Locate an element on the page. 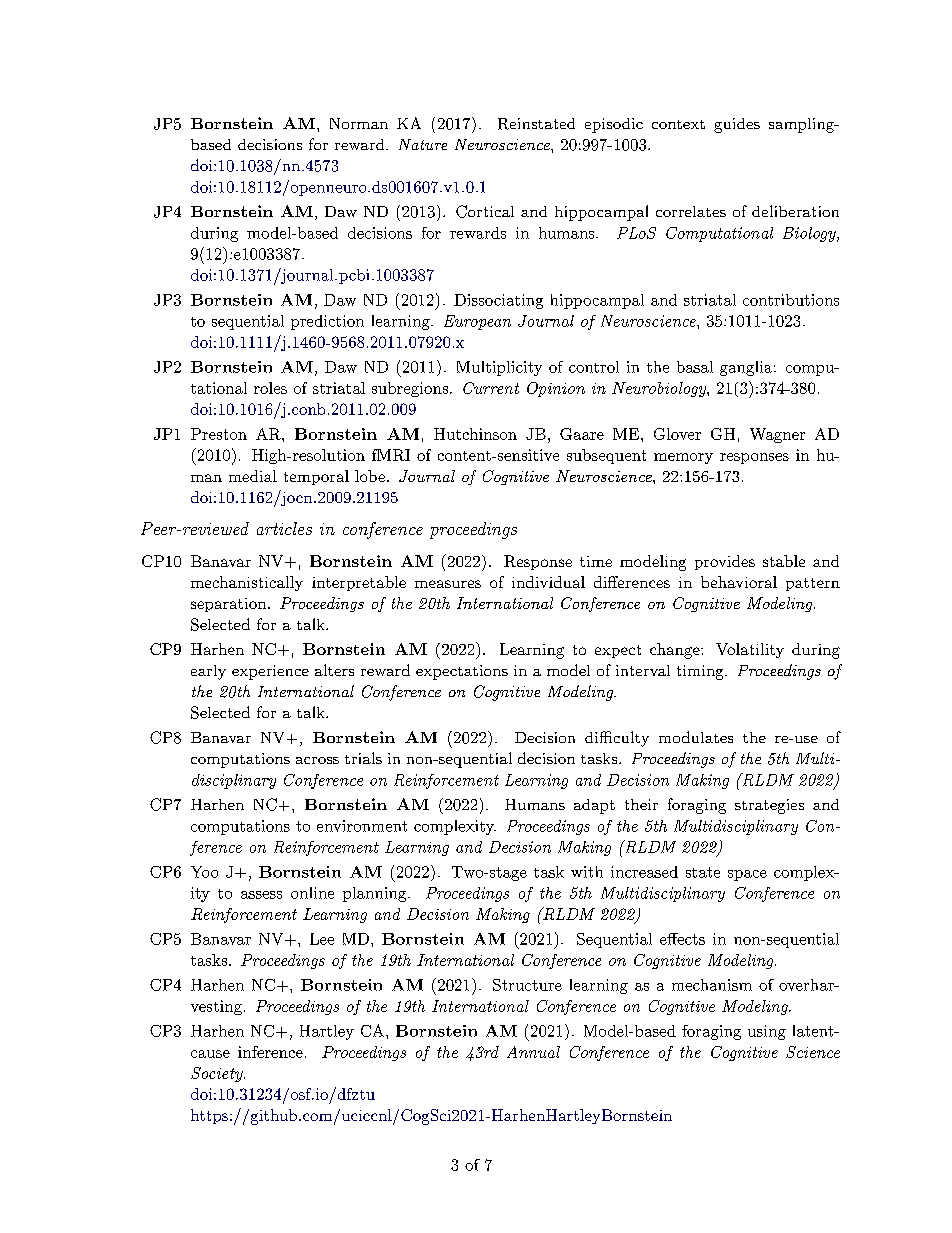 The height and width of the document is (1233, 952). Society is located at coordinates (218, 1074).
